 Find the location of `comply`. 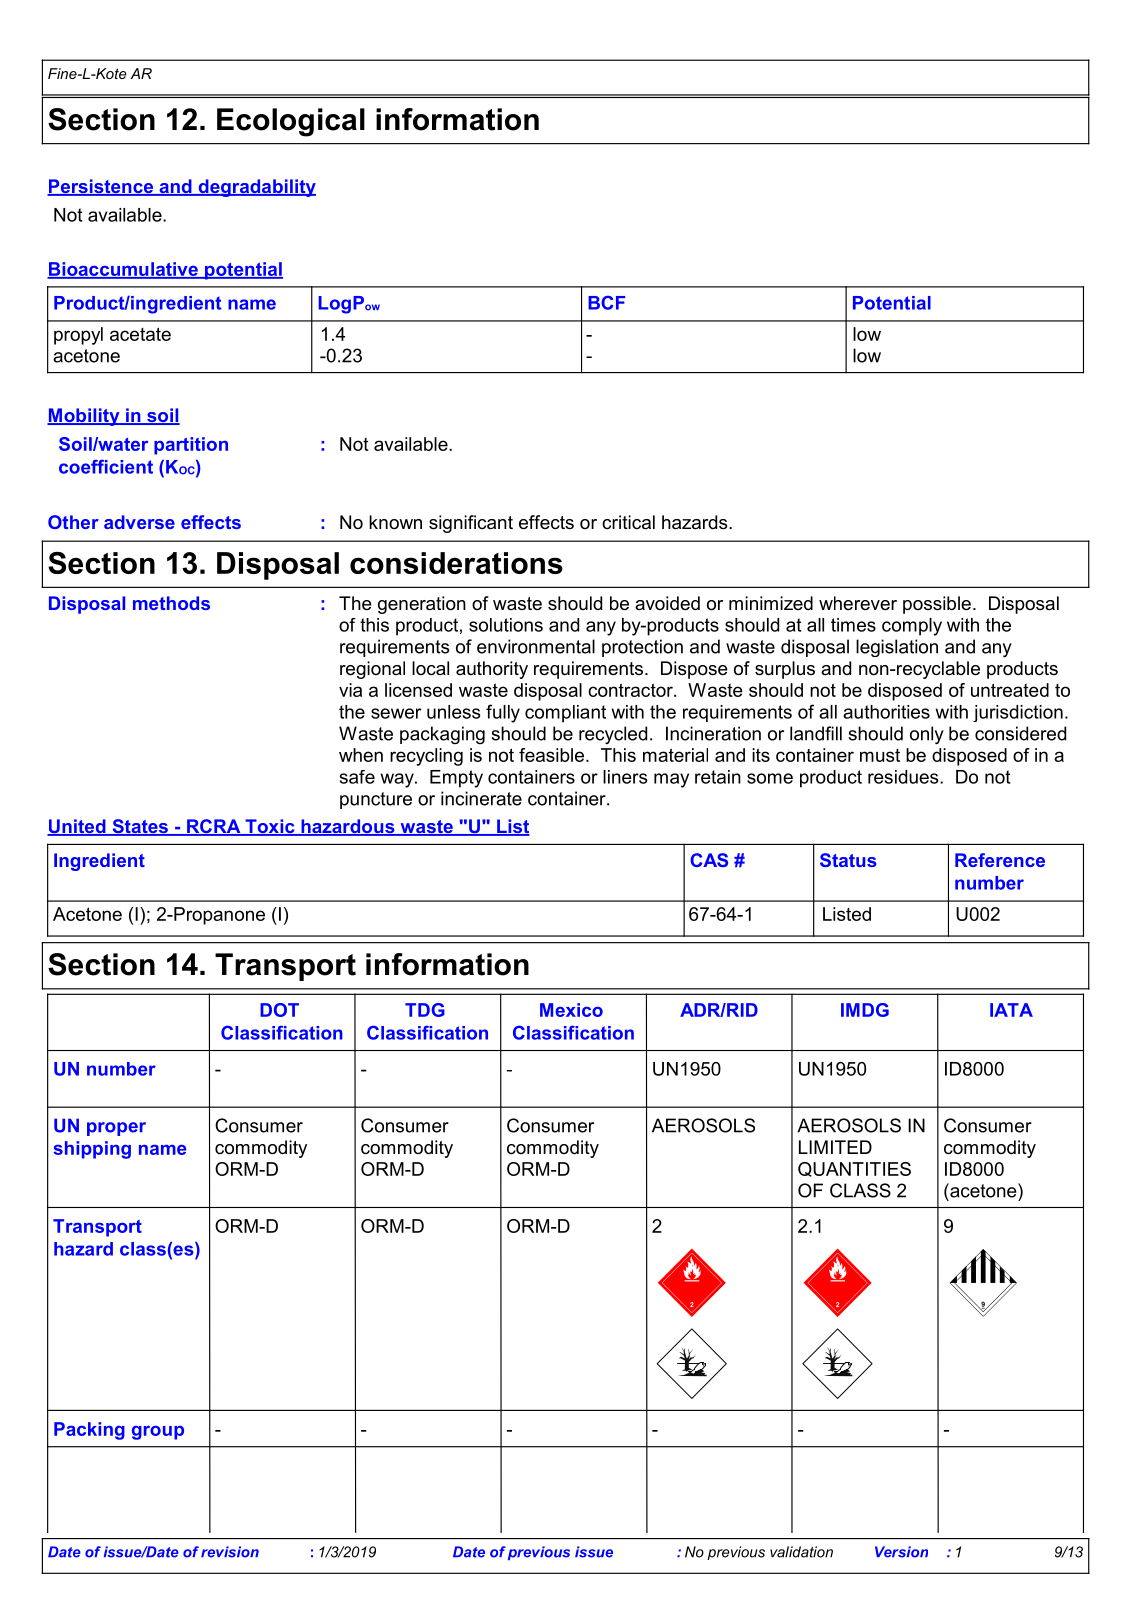

comply is located at coordinates (912, 627).
